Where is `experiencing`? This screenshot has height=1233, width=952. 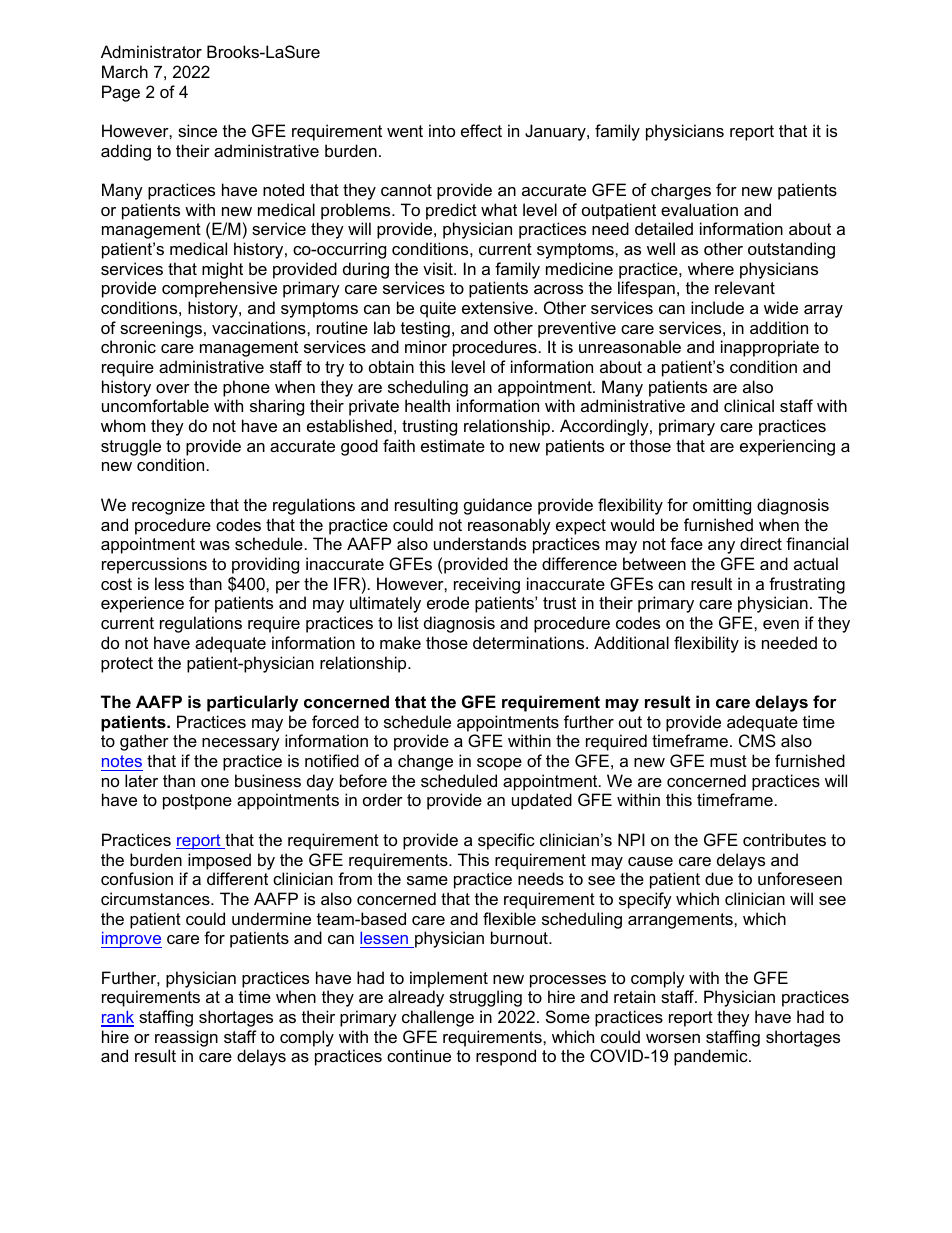 experiencing is located at coordinates (787, 447).
